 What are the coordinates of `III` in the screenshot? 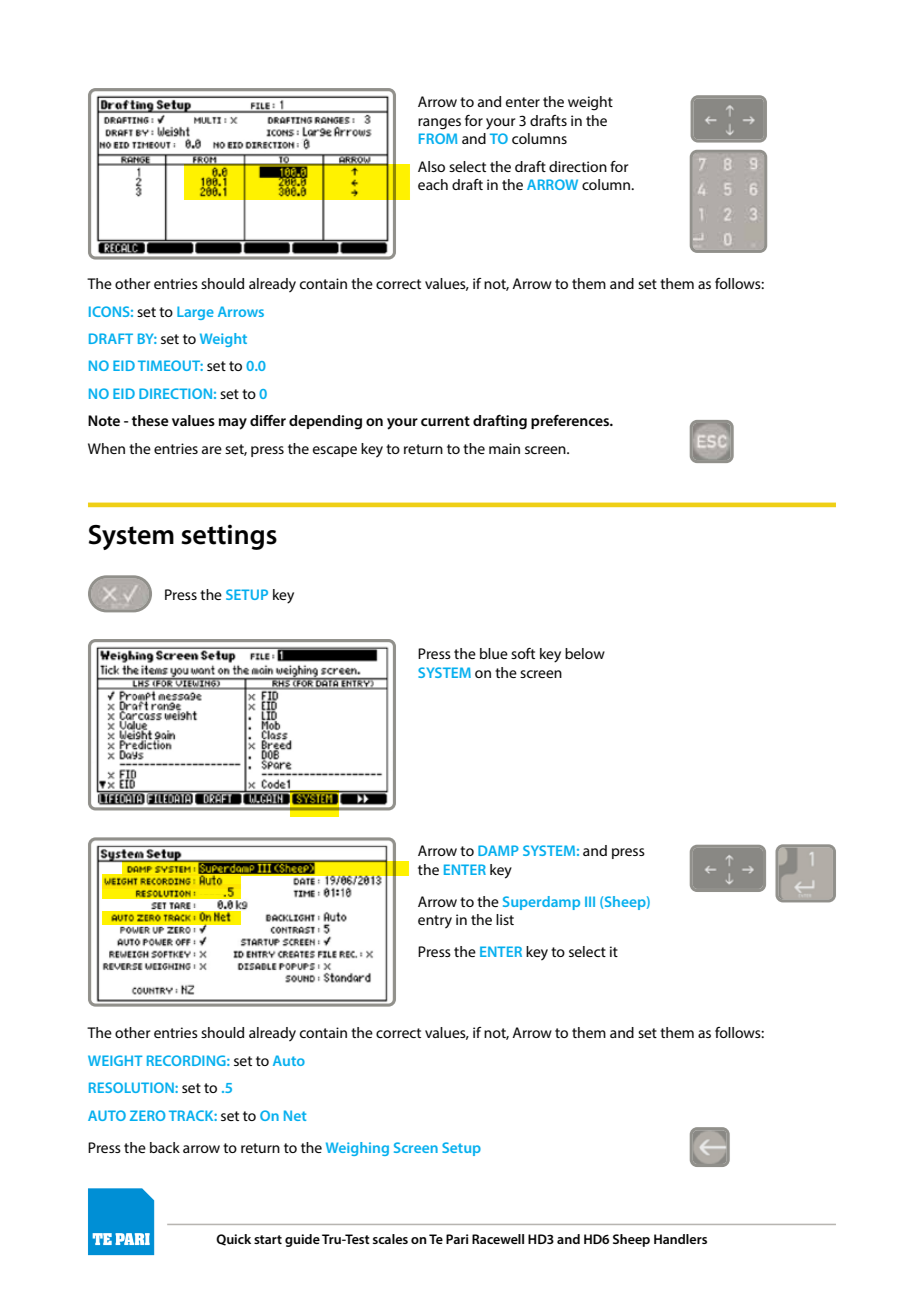 It's located at (590, 901).
